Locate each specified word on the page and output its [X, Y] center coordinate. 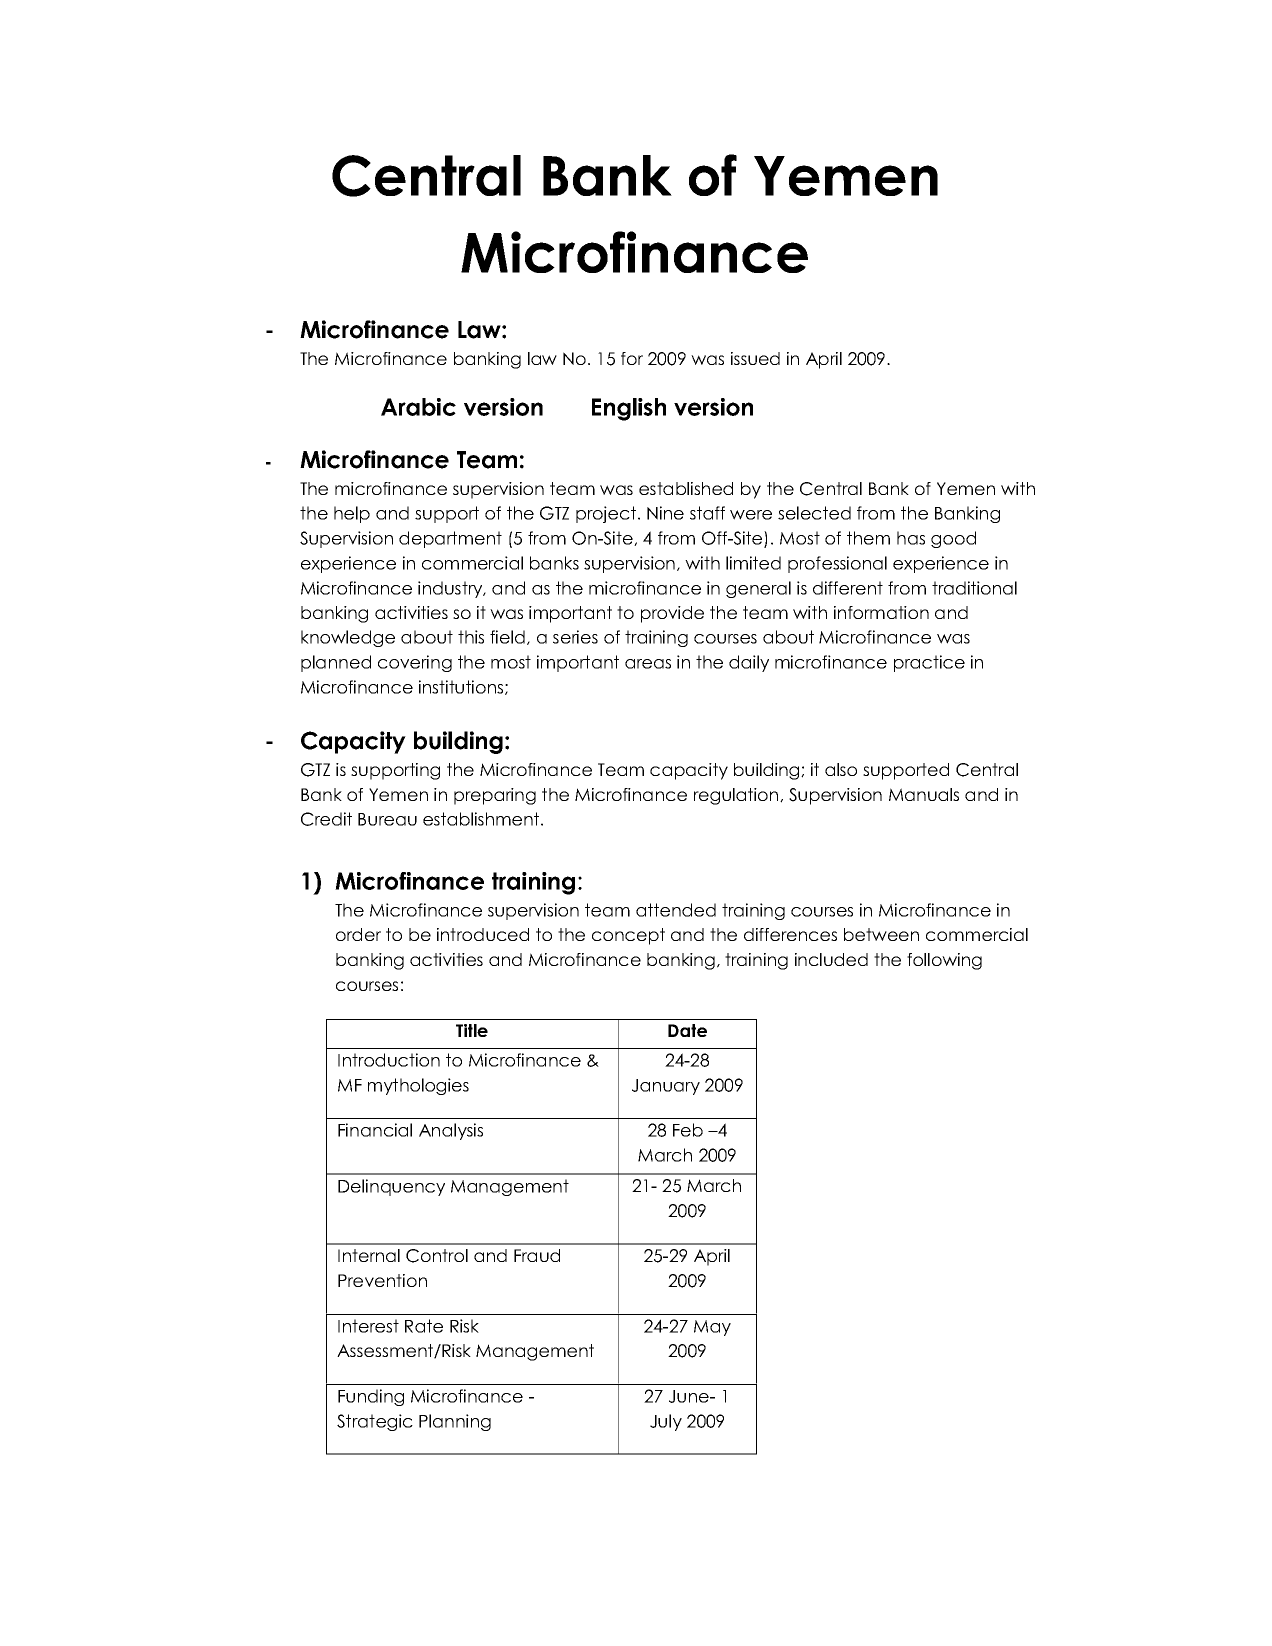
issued [755, 358]
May [712, 1328]
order [358, 934]
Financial [375, 1130]
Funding [371, 1397]
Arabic [418, 407]
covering [415, 663]
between [881, 934]
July [666, 1422]
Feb [688, 1130]
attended [676, 910]
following [944, 961]
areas [648, 664]
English [629, 409]
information [881, 612]
